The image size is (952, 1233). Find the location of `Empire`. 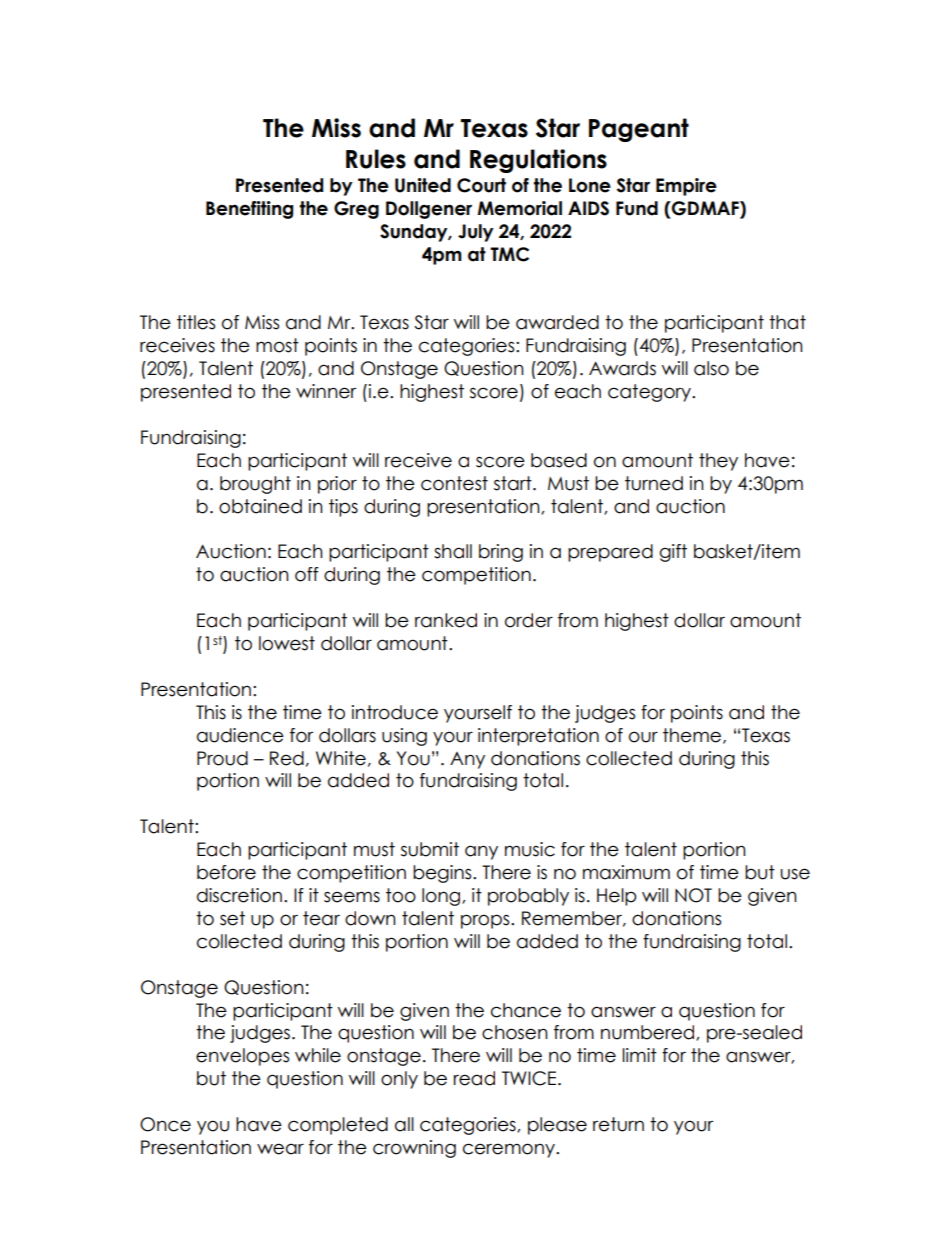

Empire is located at coordinates (686, 187).
